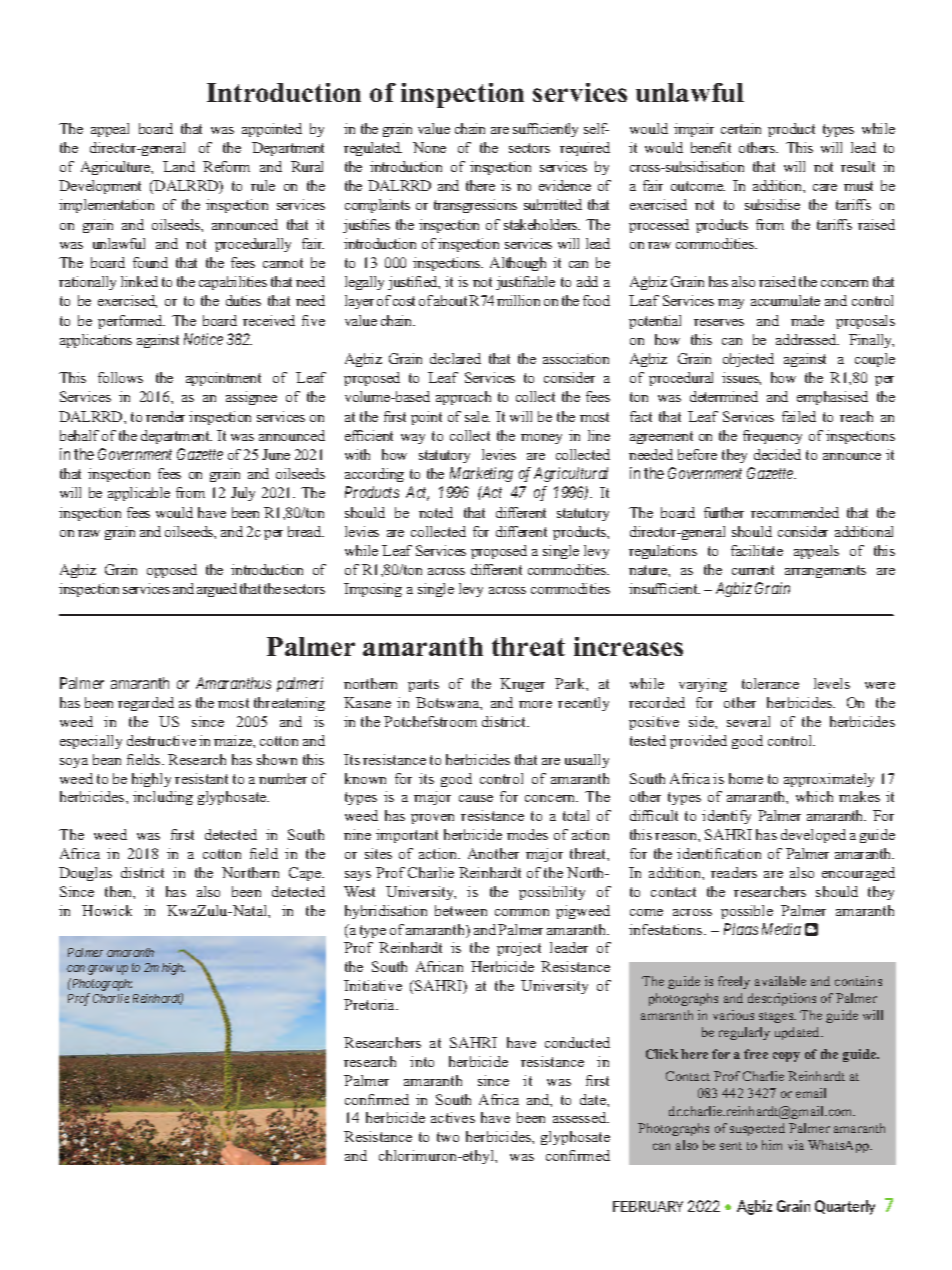  Describe the element at coordinates (475, 206) in the screenshot. I see `transgressions` at that location.
